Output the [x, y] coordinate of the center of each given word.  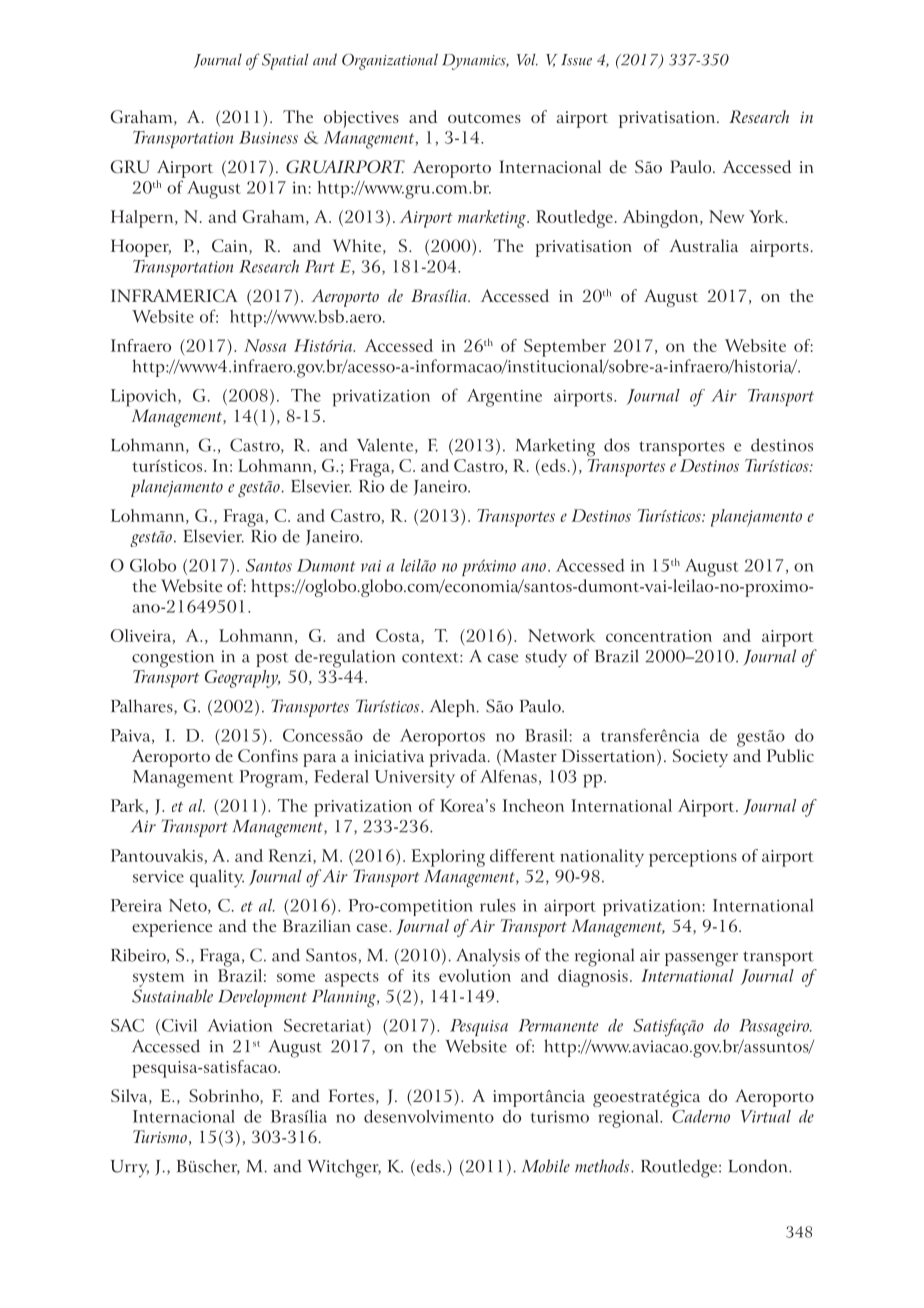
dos [617, 445]
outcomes [484, 118]
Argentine [504, 398]
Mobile [546, 1166]
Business [268, 137]
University [415, 779]
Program [273, 779]
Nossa [265, 345]
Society [700, 758]
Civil [178, 1025]
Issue [577, 60]
